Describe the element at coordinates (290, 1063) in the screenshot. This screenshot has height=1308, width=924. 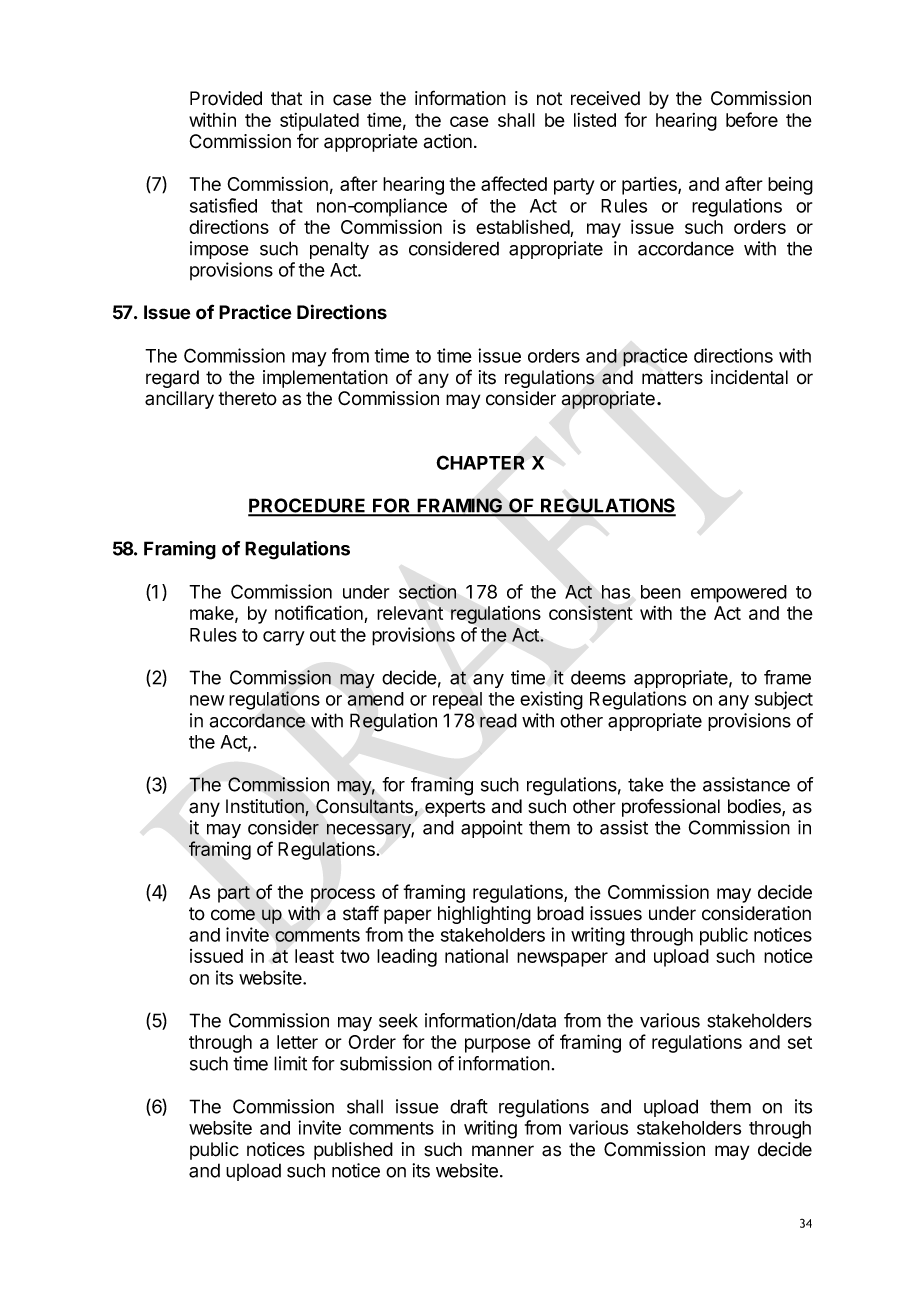
I see `limit` at that location.
